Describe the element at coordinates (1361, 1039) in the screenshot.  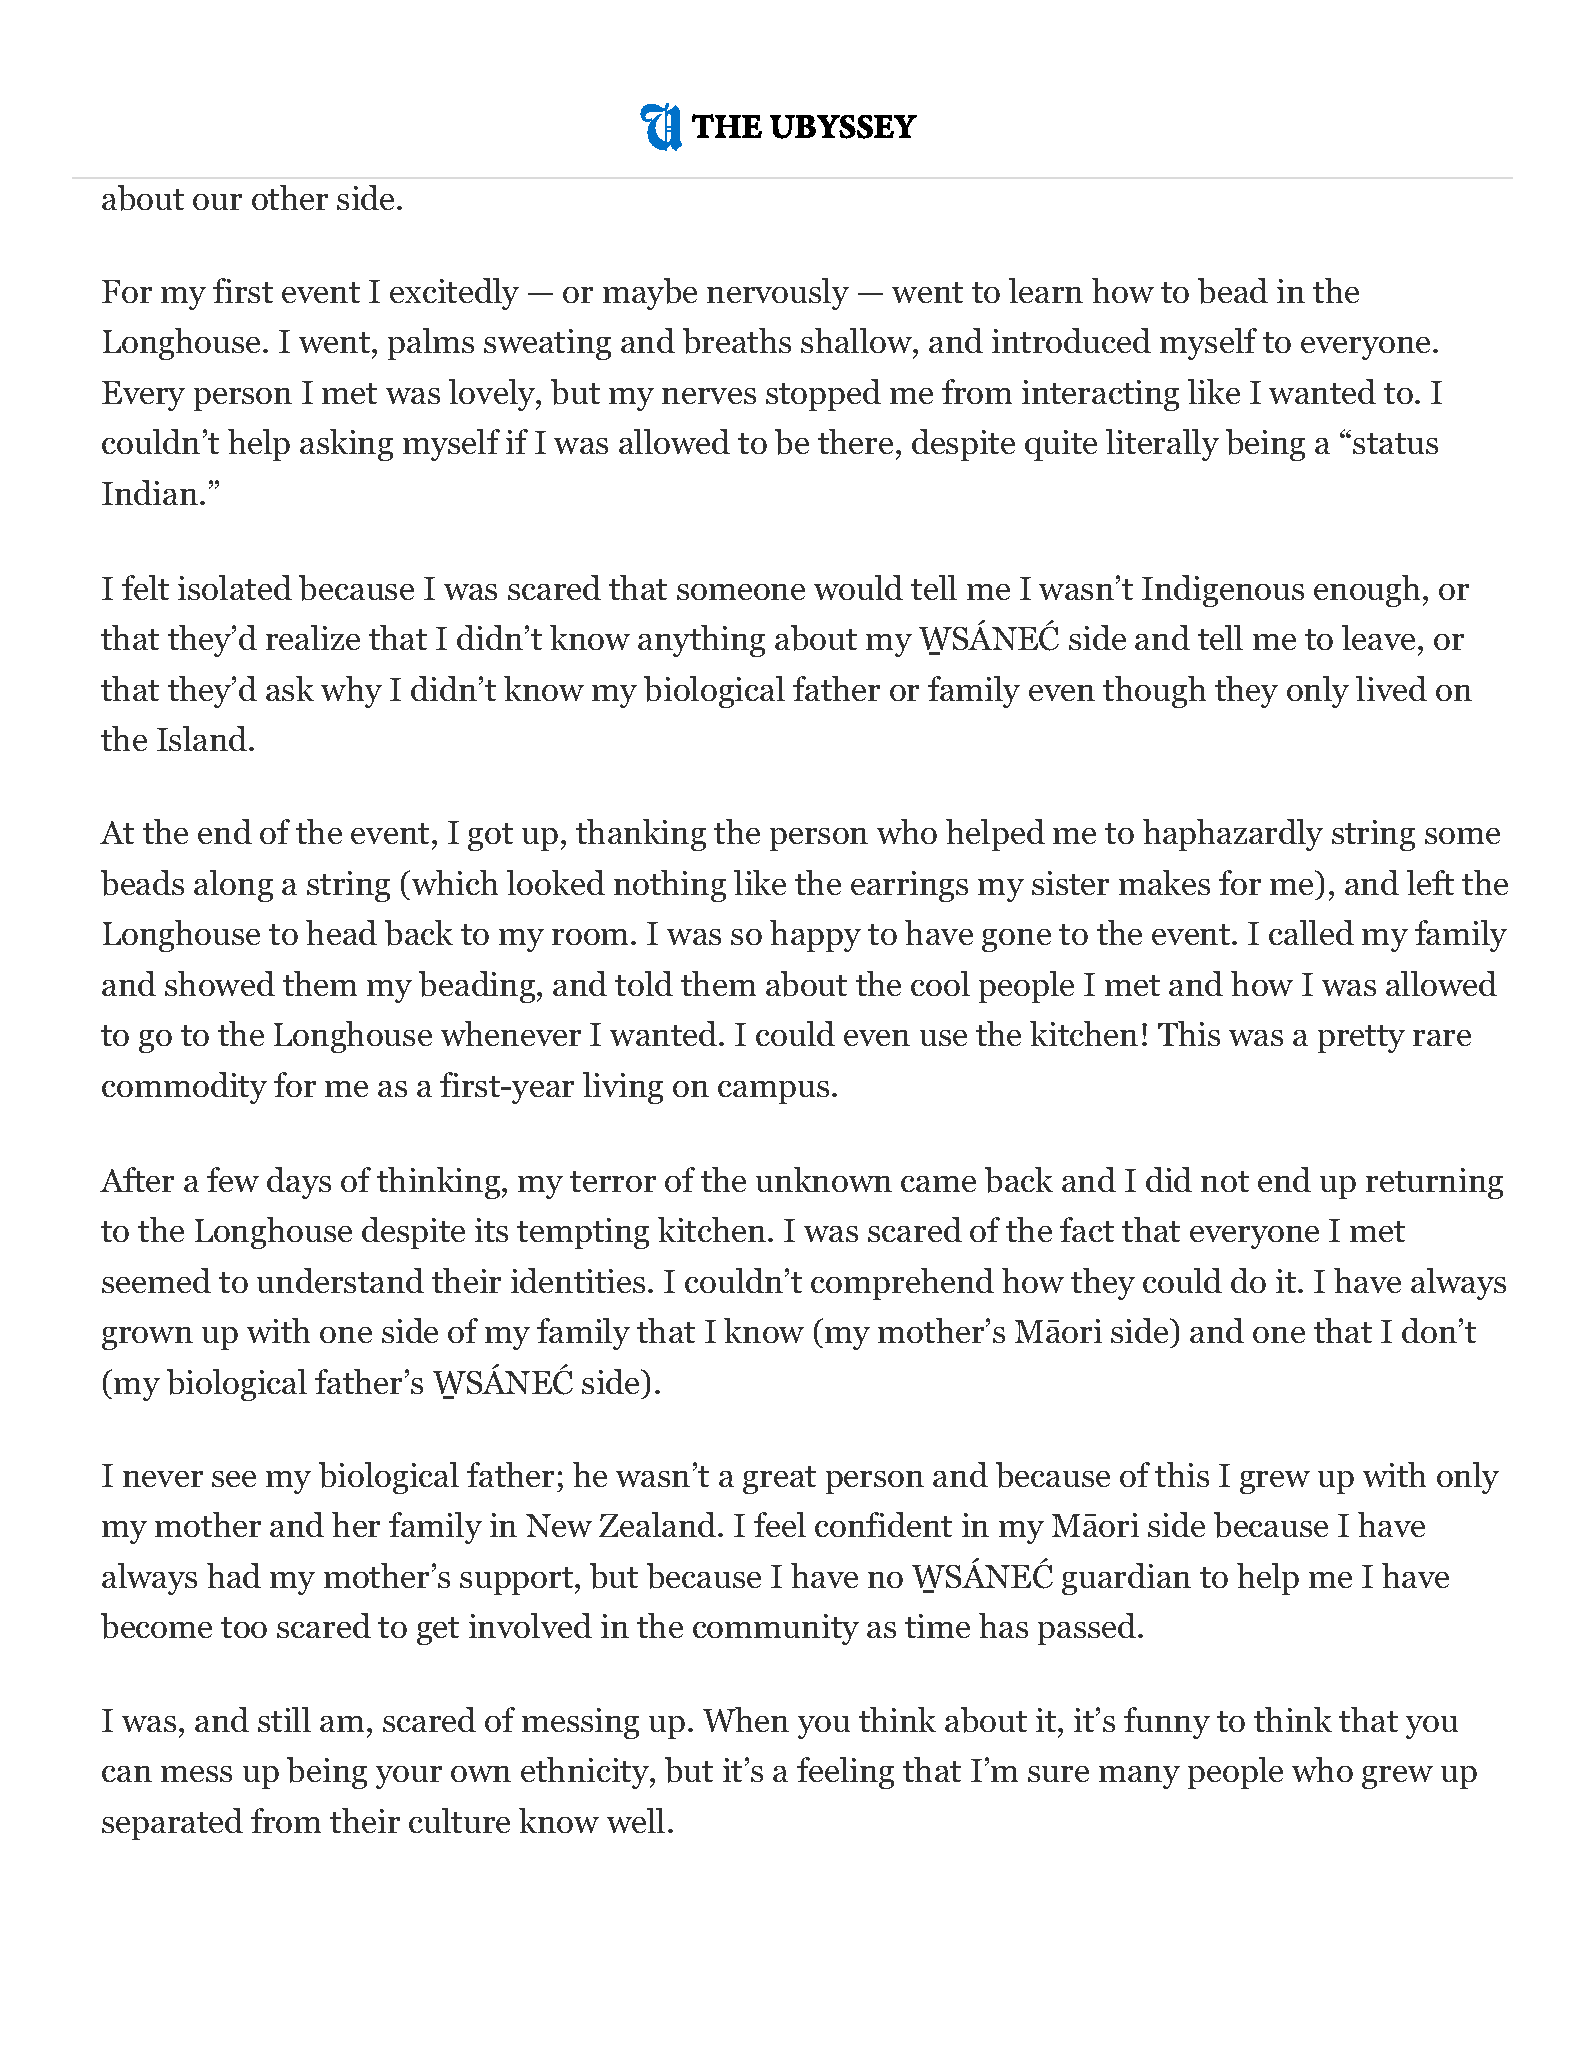
I see `pretty` at that location.
